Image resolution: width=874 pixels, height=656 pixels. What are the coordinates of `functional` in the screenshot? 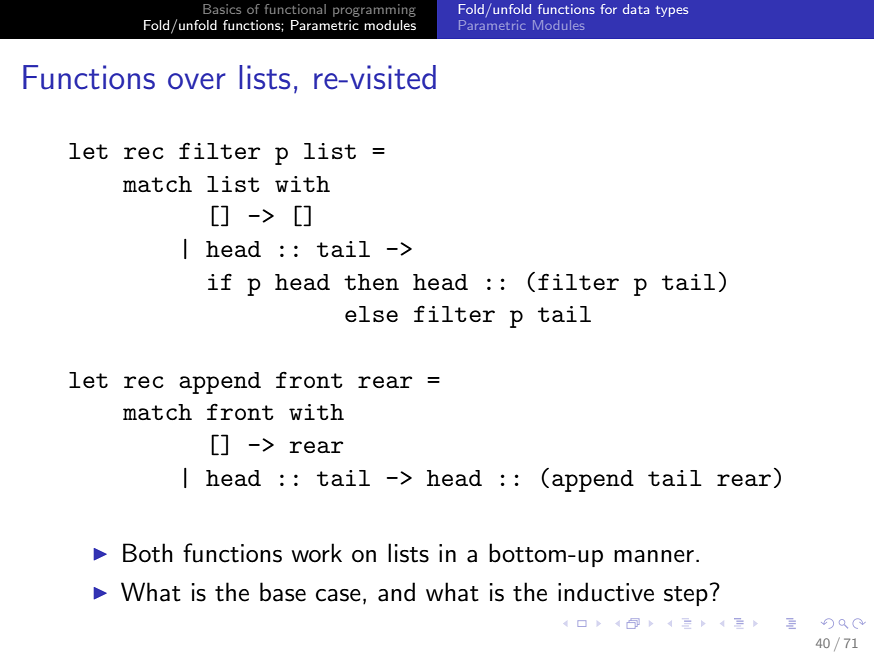 It's located at (295, 9).
